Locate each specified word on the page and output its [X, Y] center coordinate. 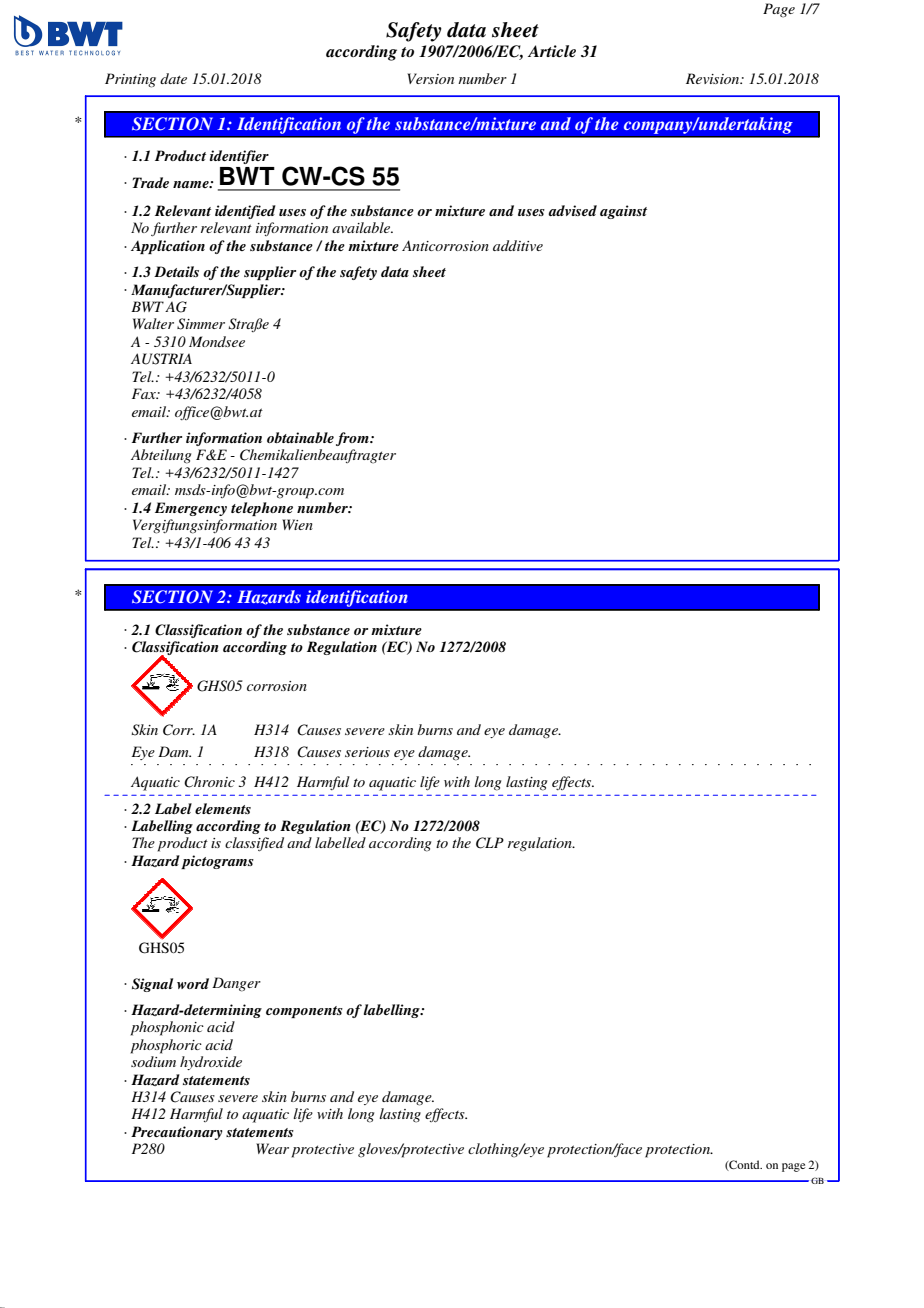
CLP [490, 843]
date [173, 78]
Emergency [191, 509]
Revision [714, 78]
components [304, 1012]
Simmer [201, 324]
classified [254, 844]
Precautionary [177, 1133]
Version [430, 78]
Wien [297, 524]
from [353, 439]
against [623, 212]
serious [367, 752]
